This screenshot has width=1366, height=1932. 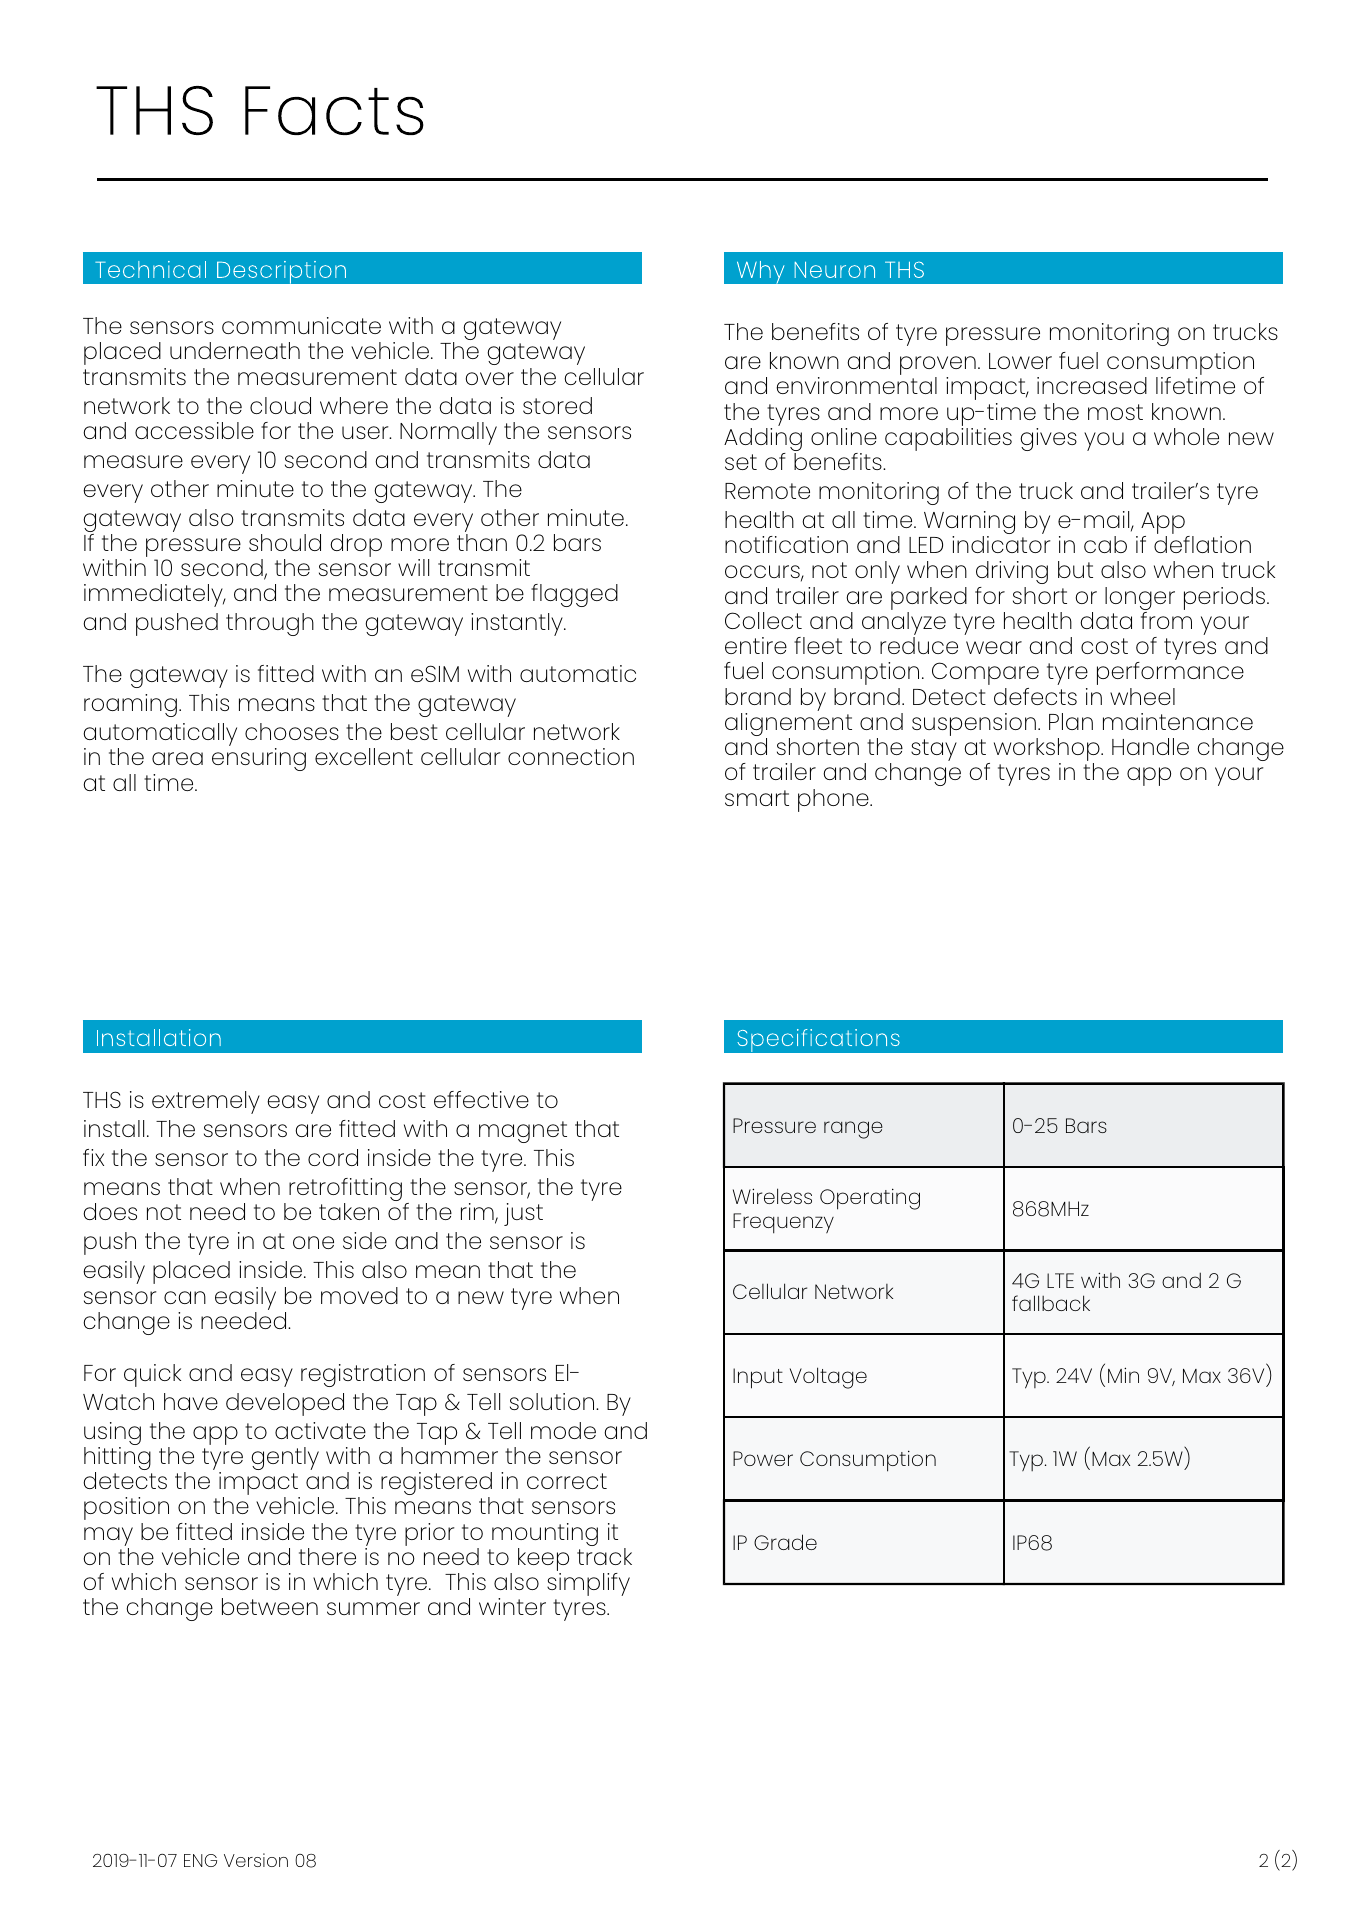 I want to click on increased, so click(x=1092, y=385).
